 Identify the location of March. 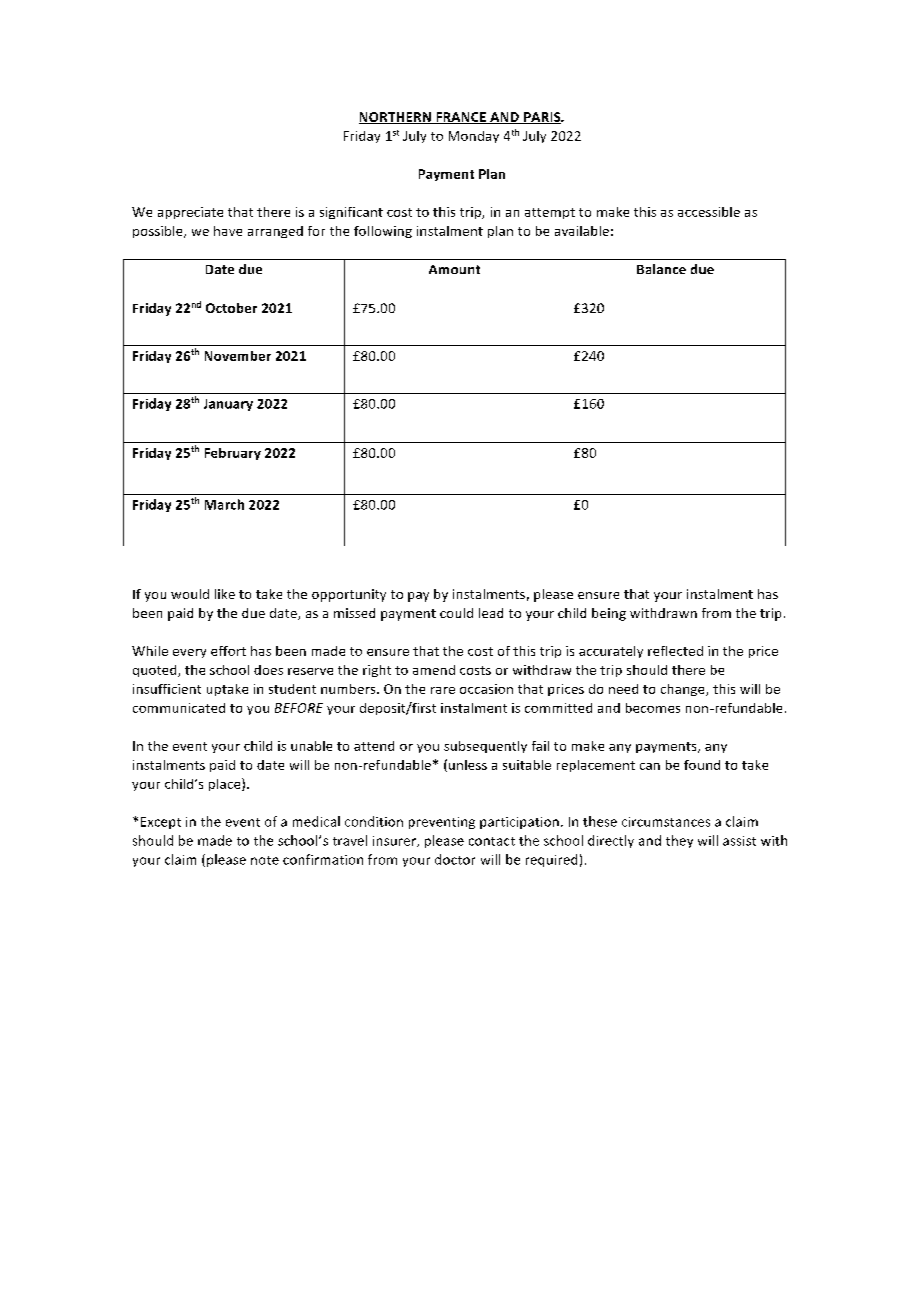
(224, 504).
